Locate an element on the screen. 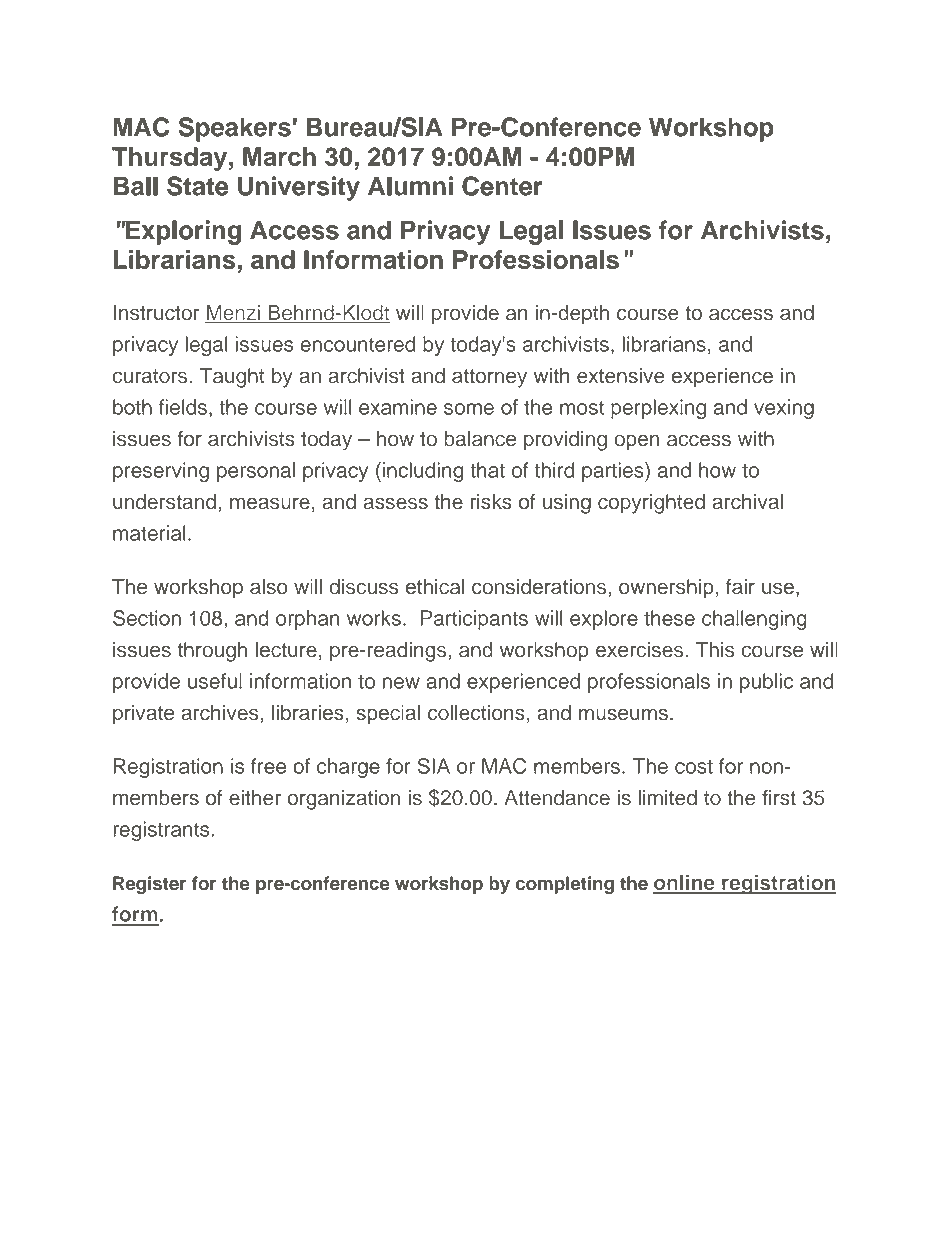  Speakers is located at coordinates (235, 129).
